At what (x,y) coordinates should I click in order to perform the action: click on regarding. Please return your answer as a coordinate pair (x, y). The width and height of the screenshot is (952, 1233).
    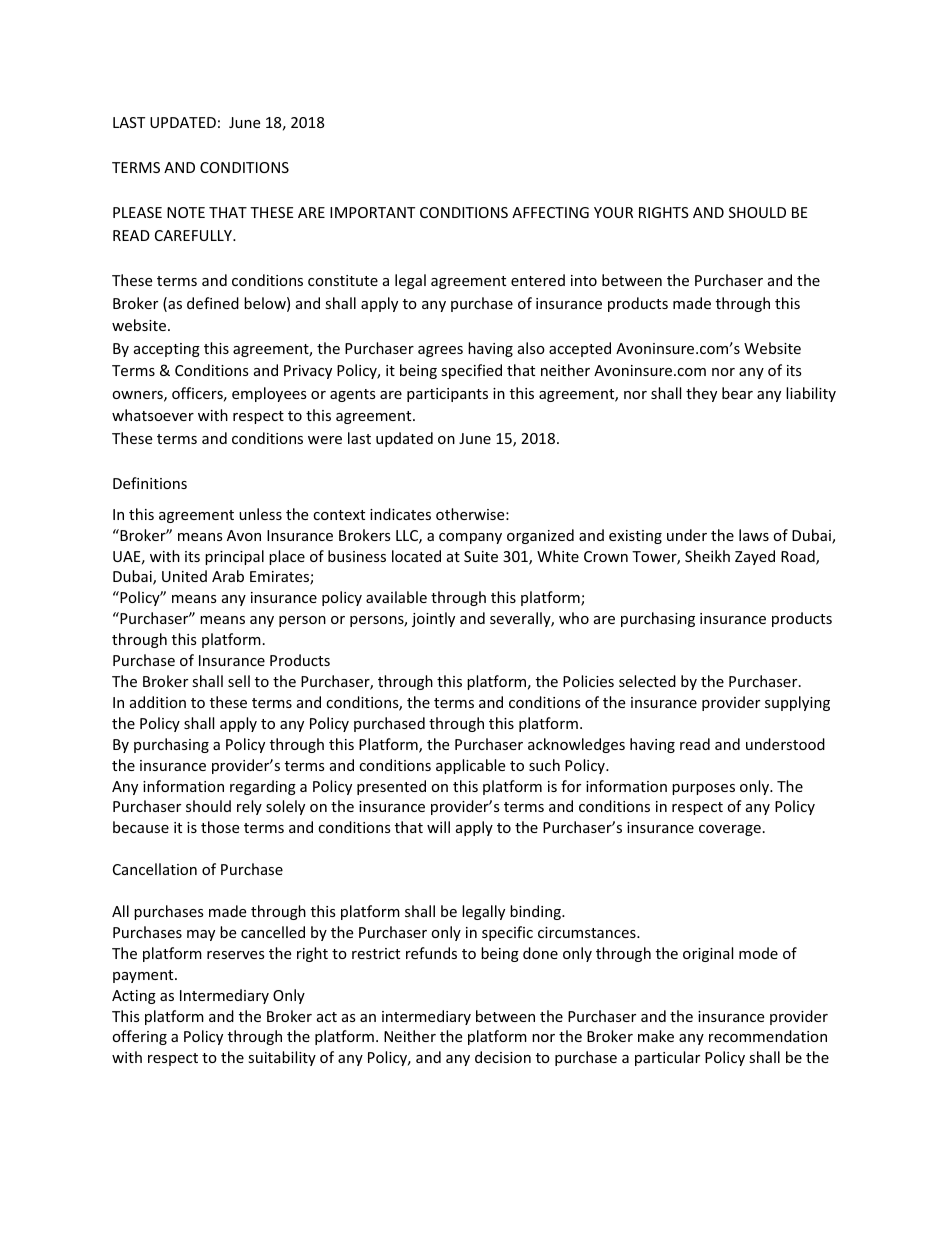
    Looking at the image, I should click on (263, 787).
